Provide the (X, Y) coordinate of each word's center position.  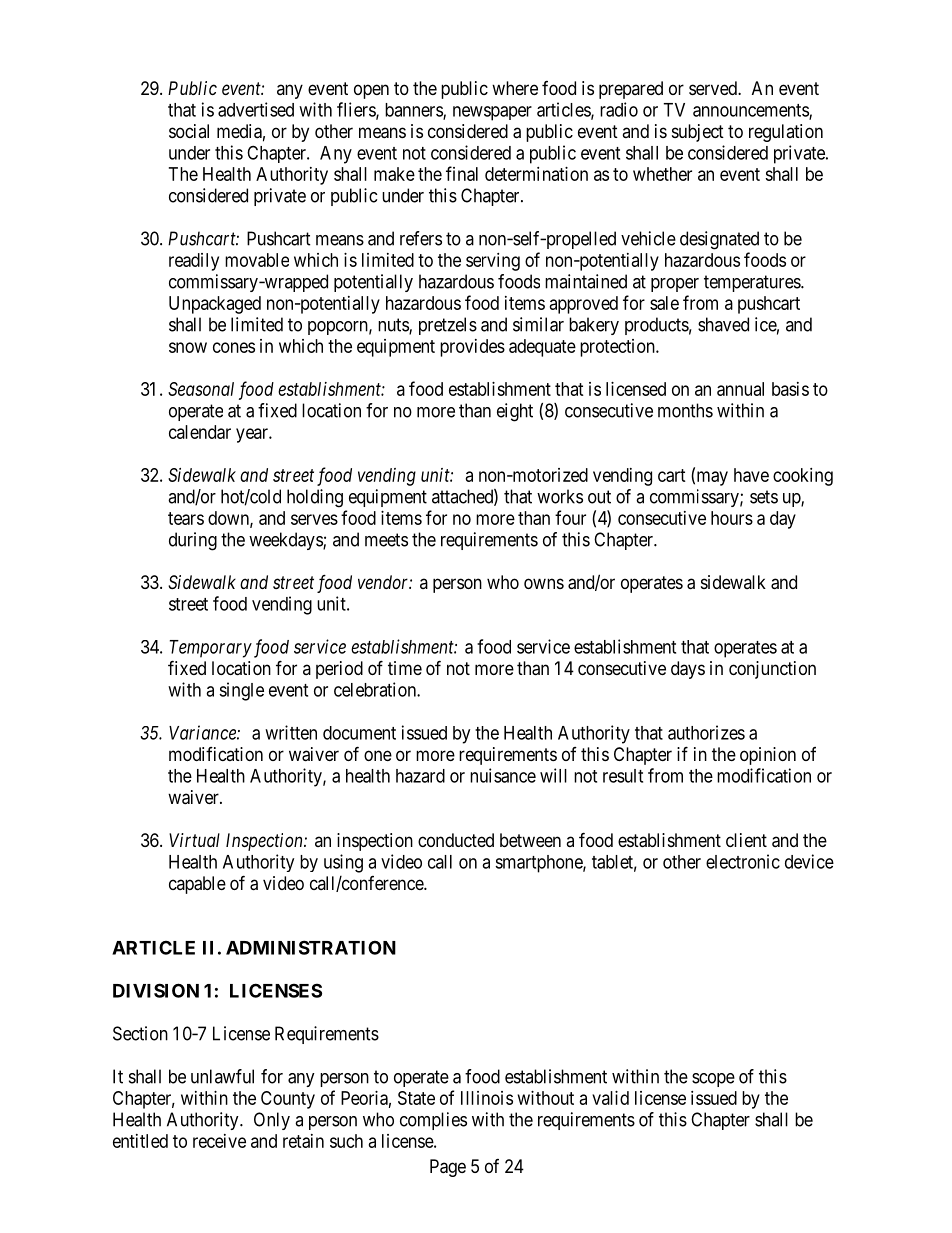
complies (433, 1121)
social (189, 131)
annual (740, 389)
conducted (456, 840)
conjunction (772, 670)
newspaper (492, 113)
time (405, 668)
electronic (743, 861)
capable (197, 885)
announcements (751, 111)
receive (219, 1141)
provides (472, 348)
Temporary (211, 649)
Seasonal (201, 389)
